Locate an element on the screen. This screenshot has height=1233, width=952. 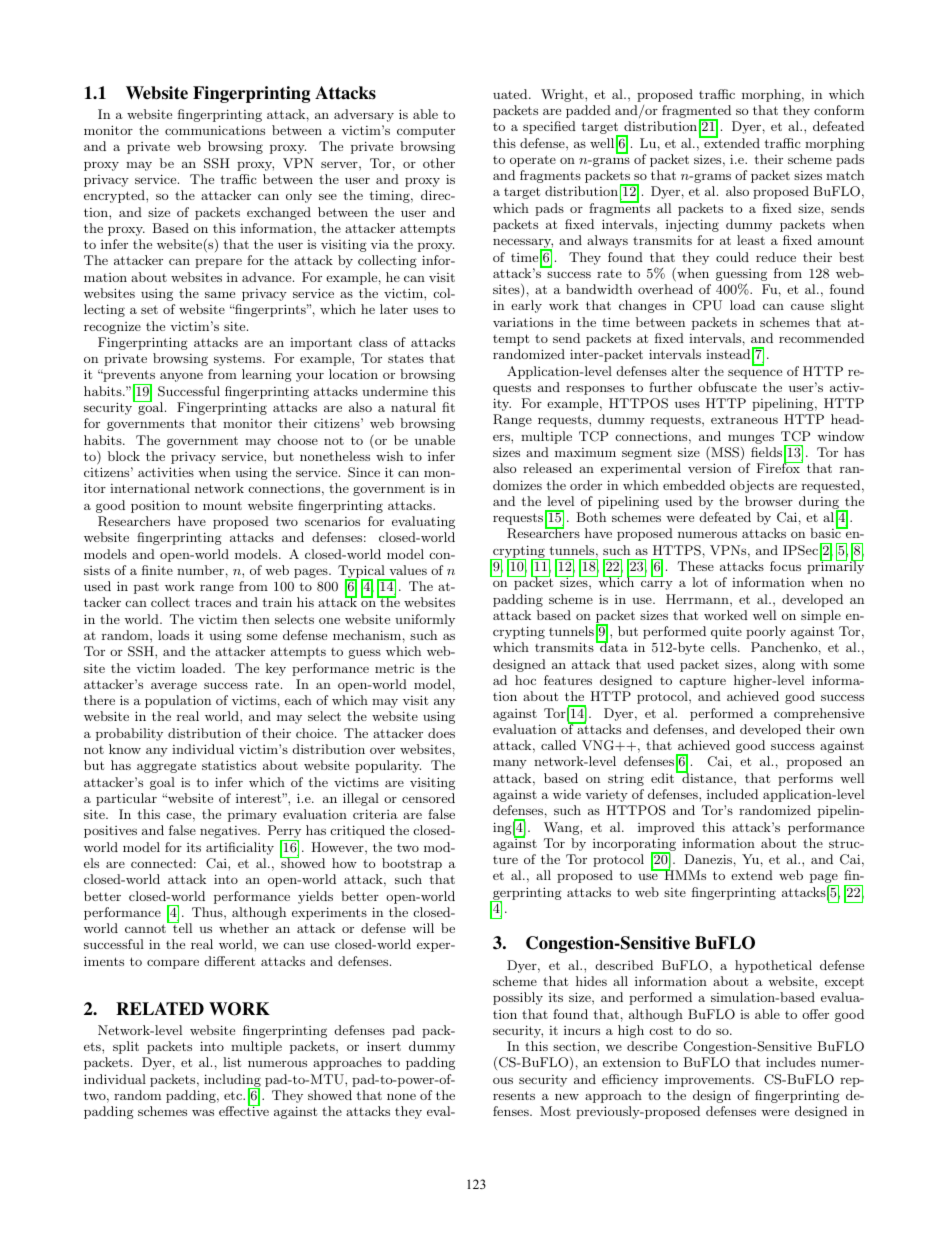
poorly is located at coordinates (766, 632).
